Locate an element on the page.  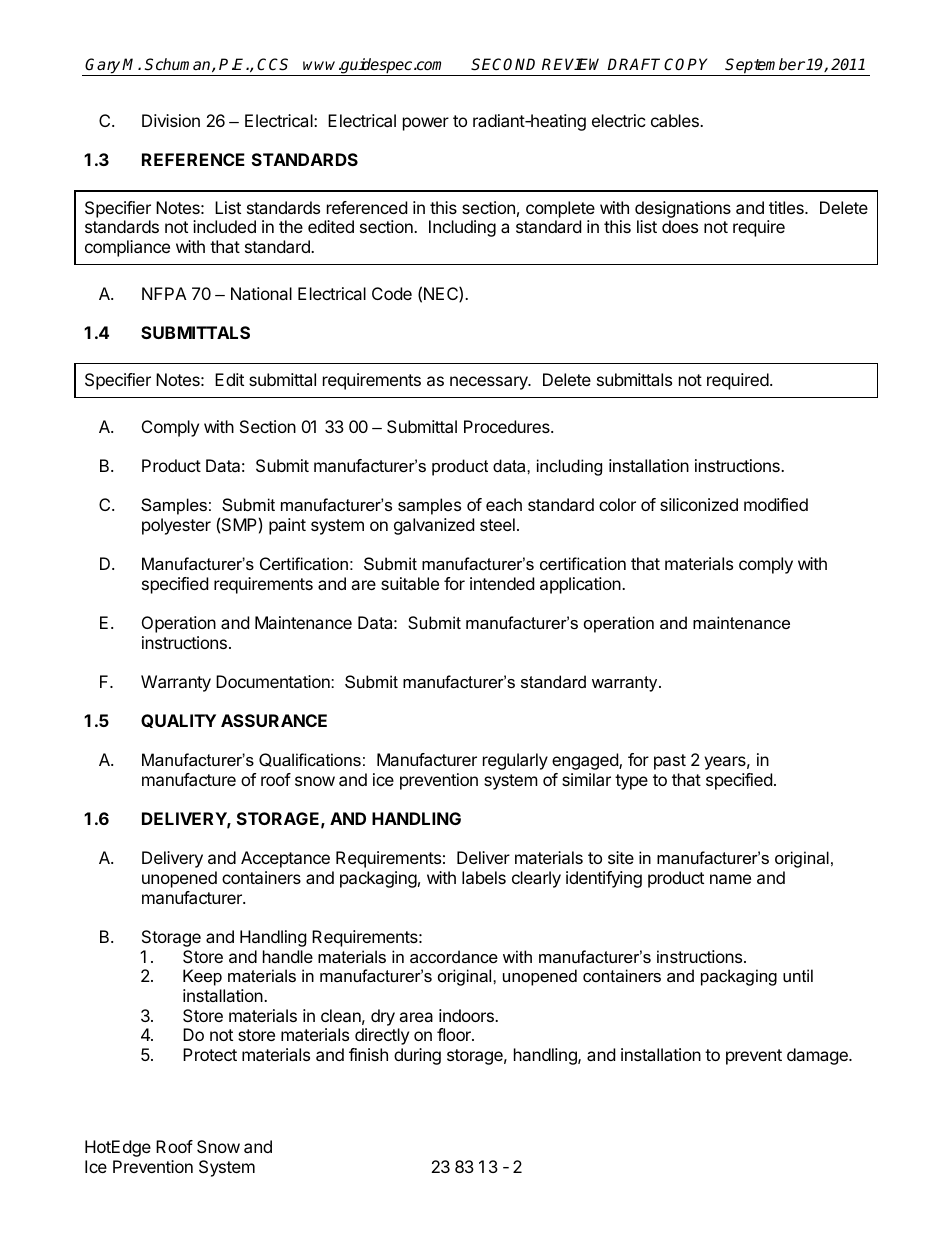
Division is located at coordinates (171, 120).
